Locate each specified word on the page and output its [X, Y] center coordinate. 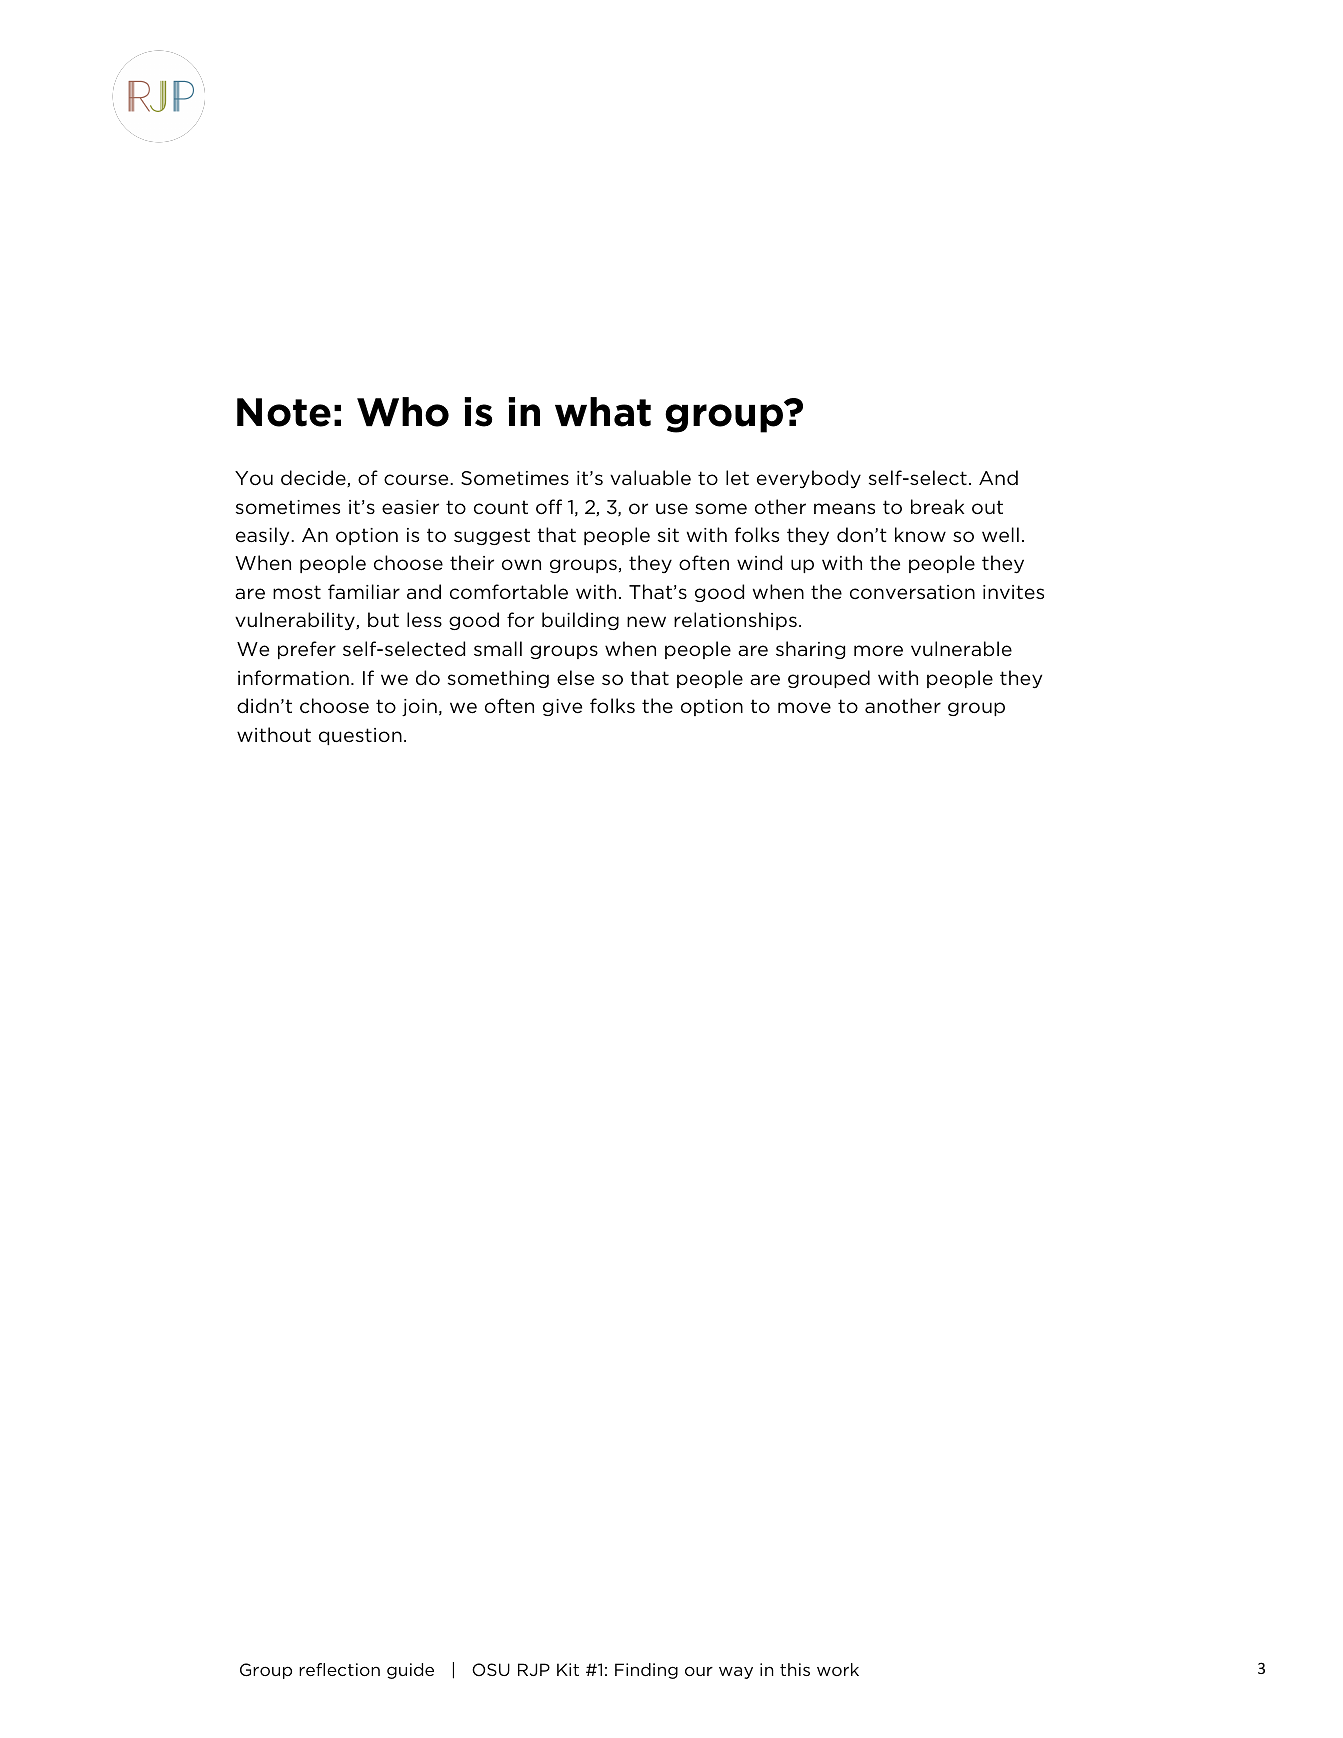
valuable [650, 478]
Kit [568, 1669]
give [562, 707]
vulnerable [961, 649]
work [838, 1669]
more [878, 651]
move [804, 707]
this [795, 1669]
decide [314, 478]
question [360, 736]
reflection [339, 1669]
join [419, 707]
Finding [646, 1671]
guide [410, 1671]
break [937, 506]
